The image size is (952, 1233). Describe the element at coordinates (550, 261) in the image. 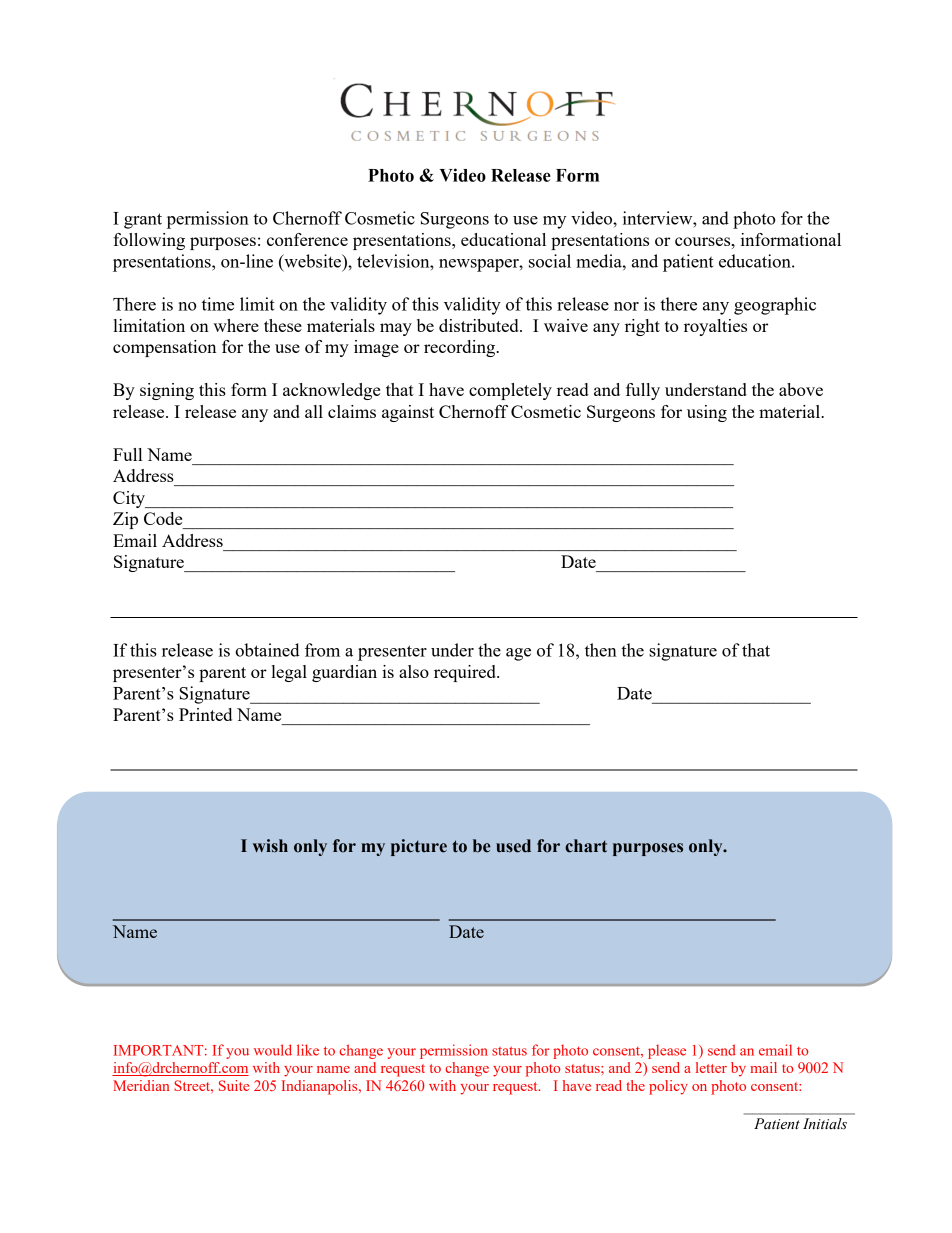

I see `social` at that location.
